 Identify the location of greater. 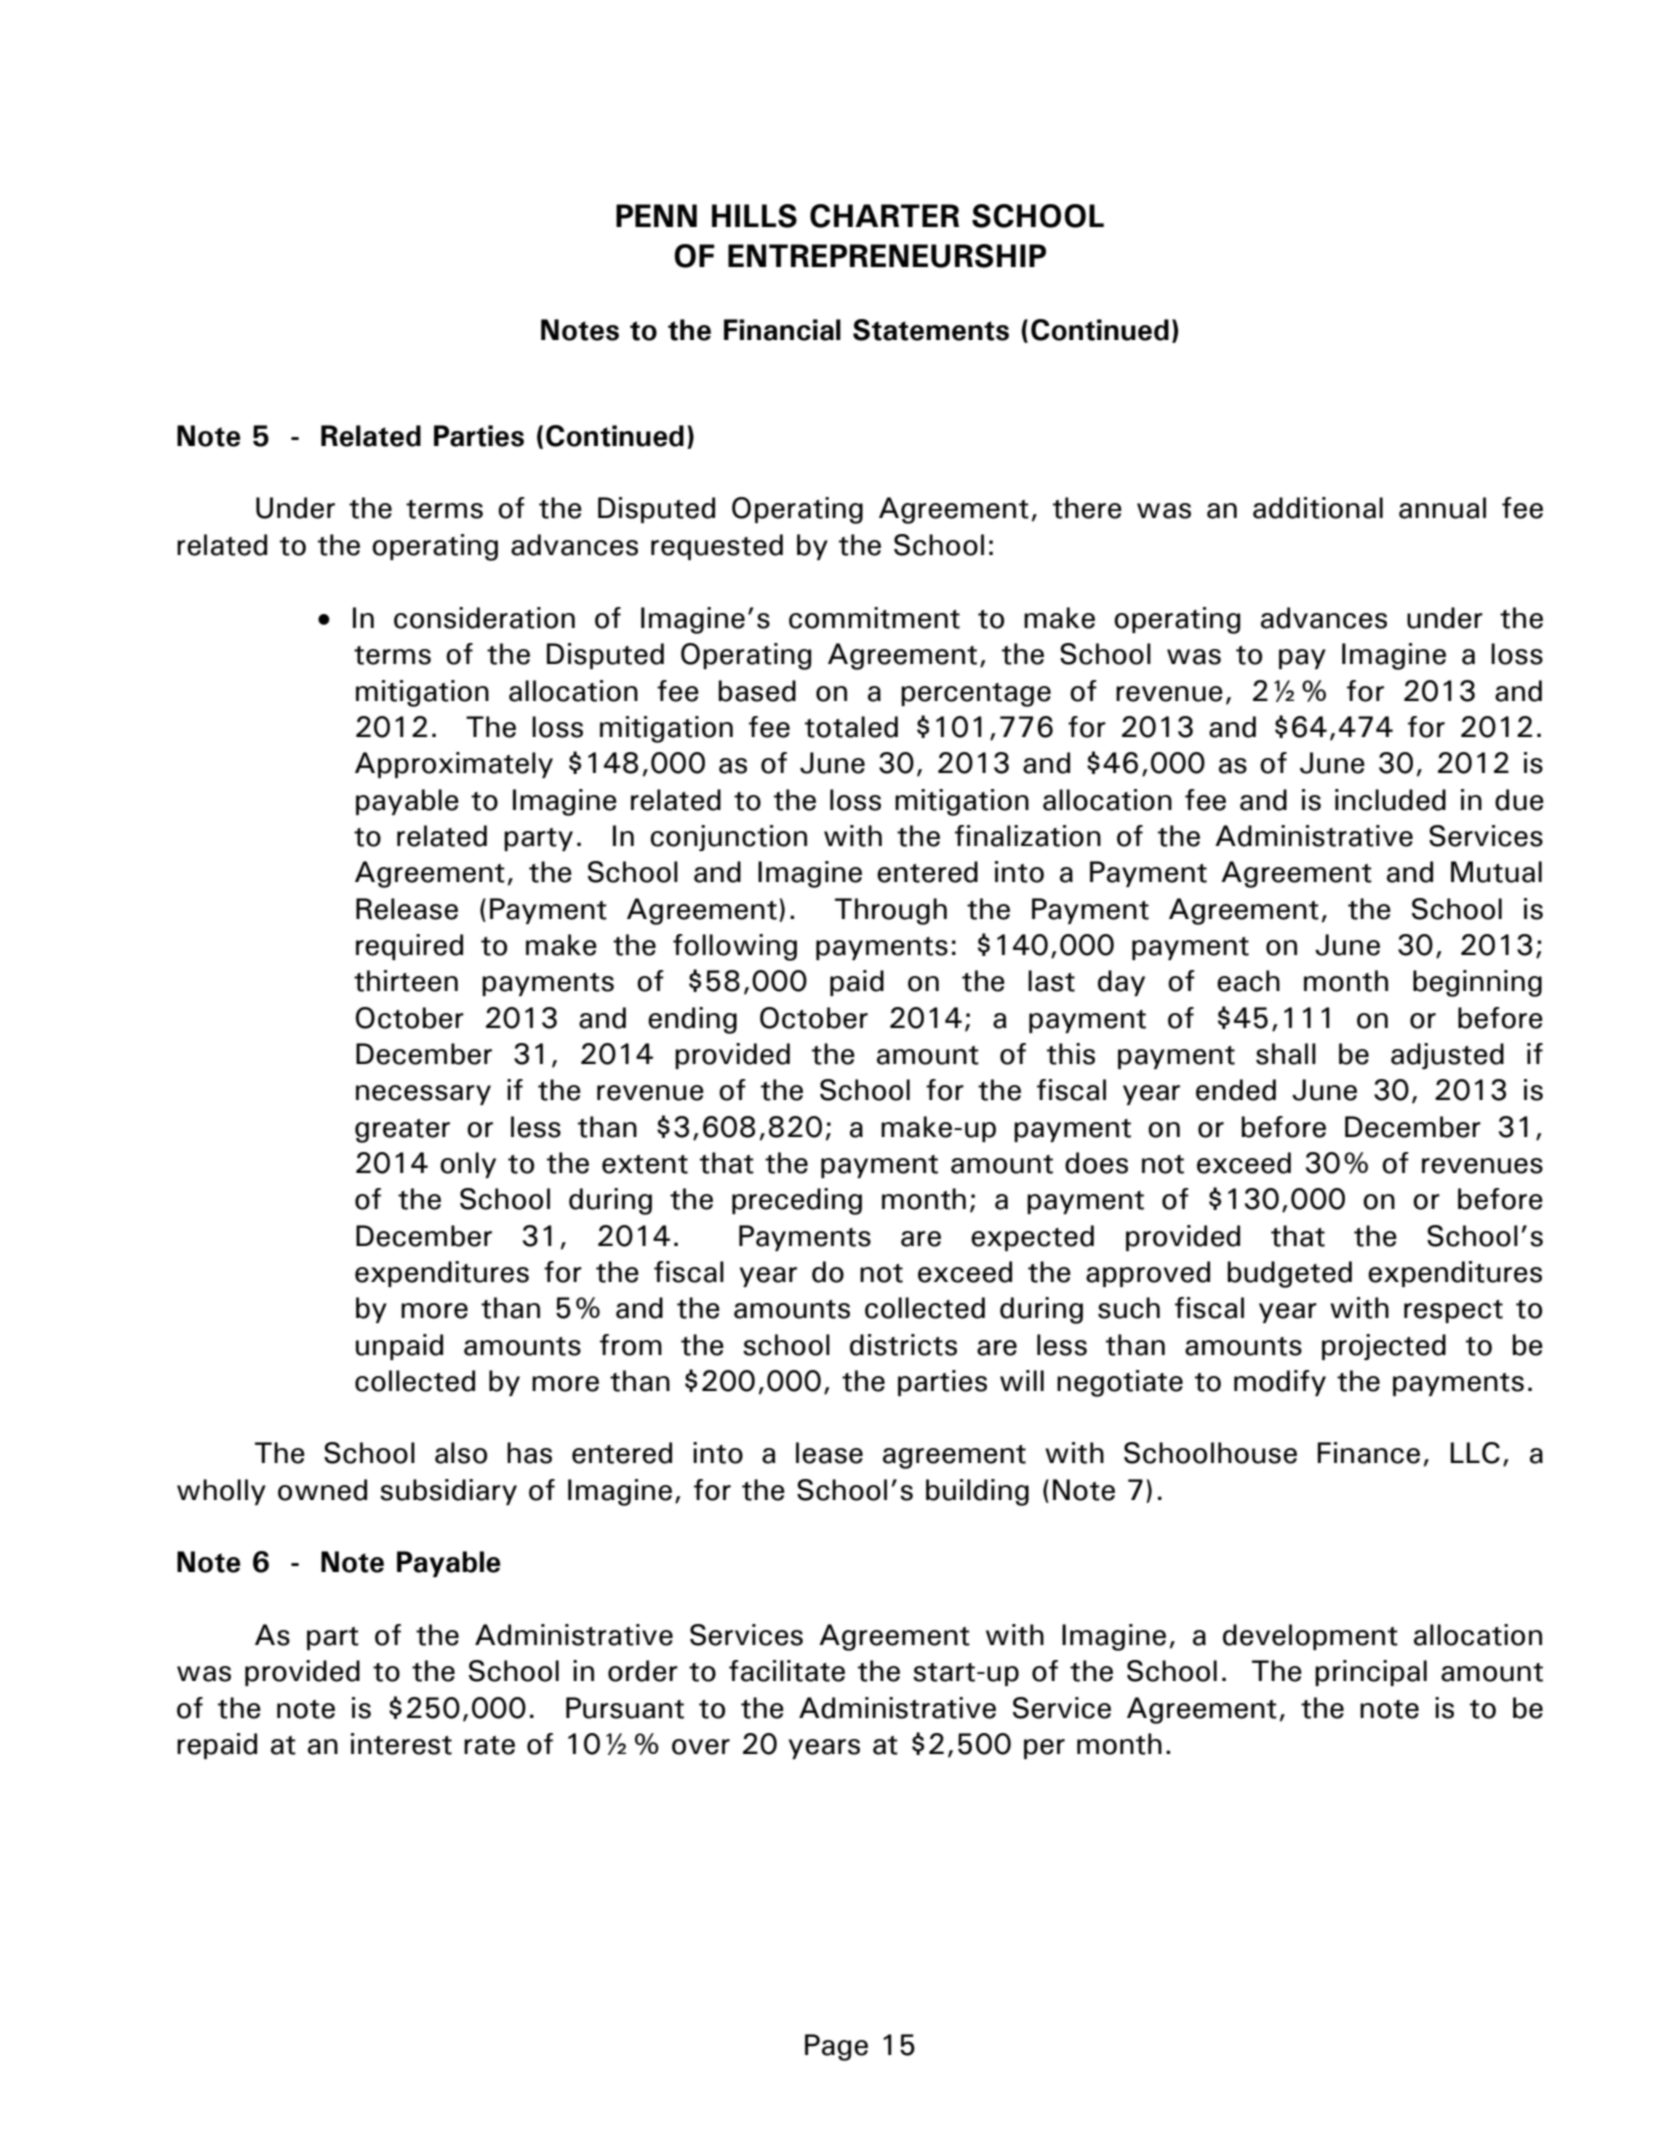
(402, 1131).
